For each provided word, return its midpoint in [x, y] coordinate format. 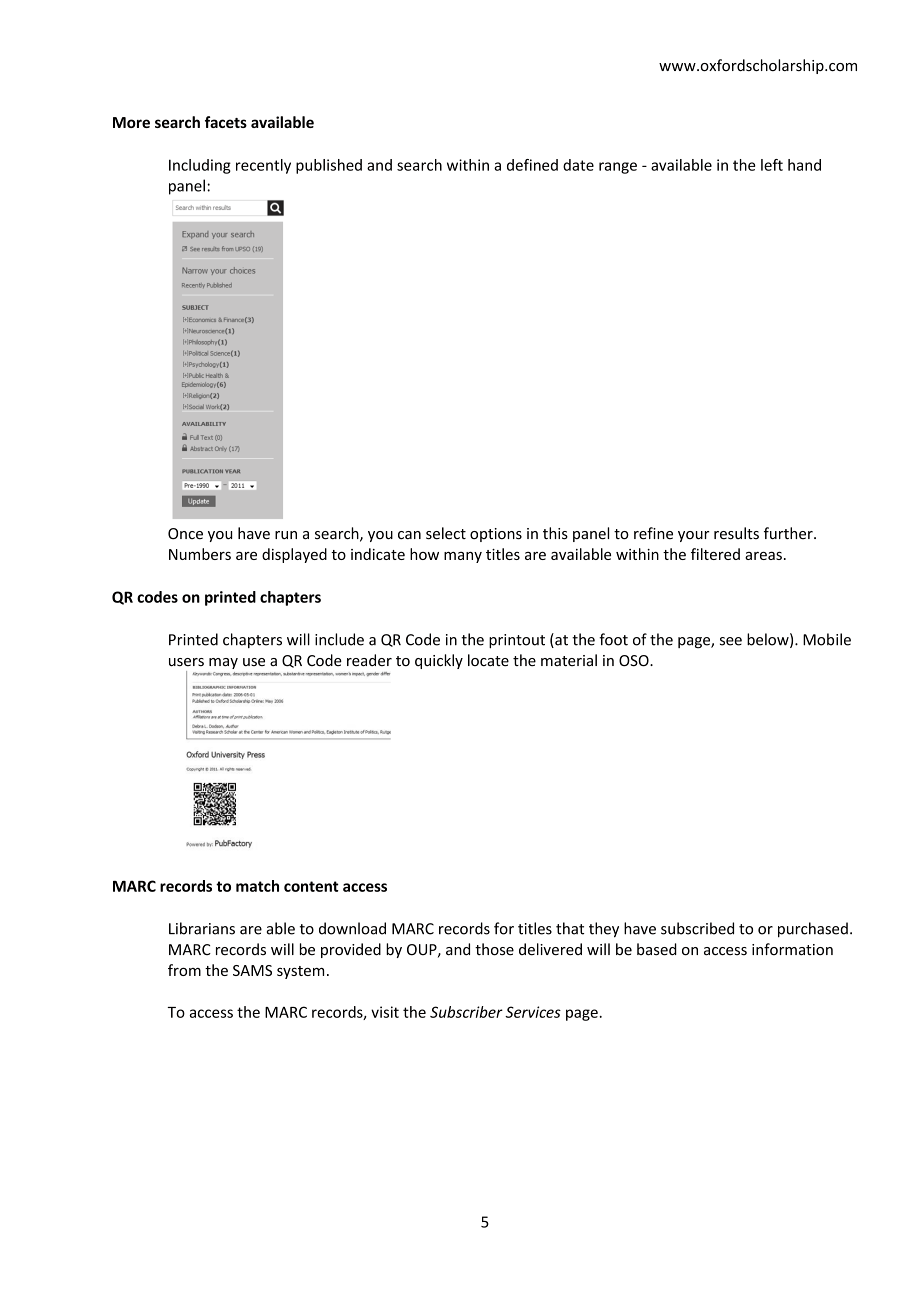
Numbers [200, 554]
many [463, 557]
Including [200, 166]
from [184, 970]
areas [763, 556]
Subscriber [466, 1012]
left [772, 165]
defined [532, 165]
